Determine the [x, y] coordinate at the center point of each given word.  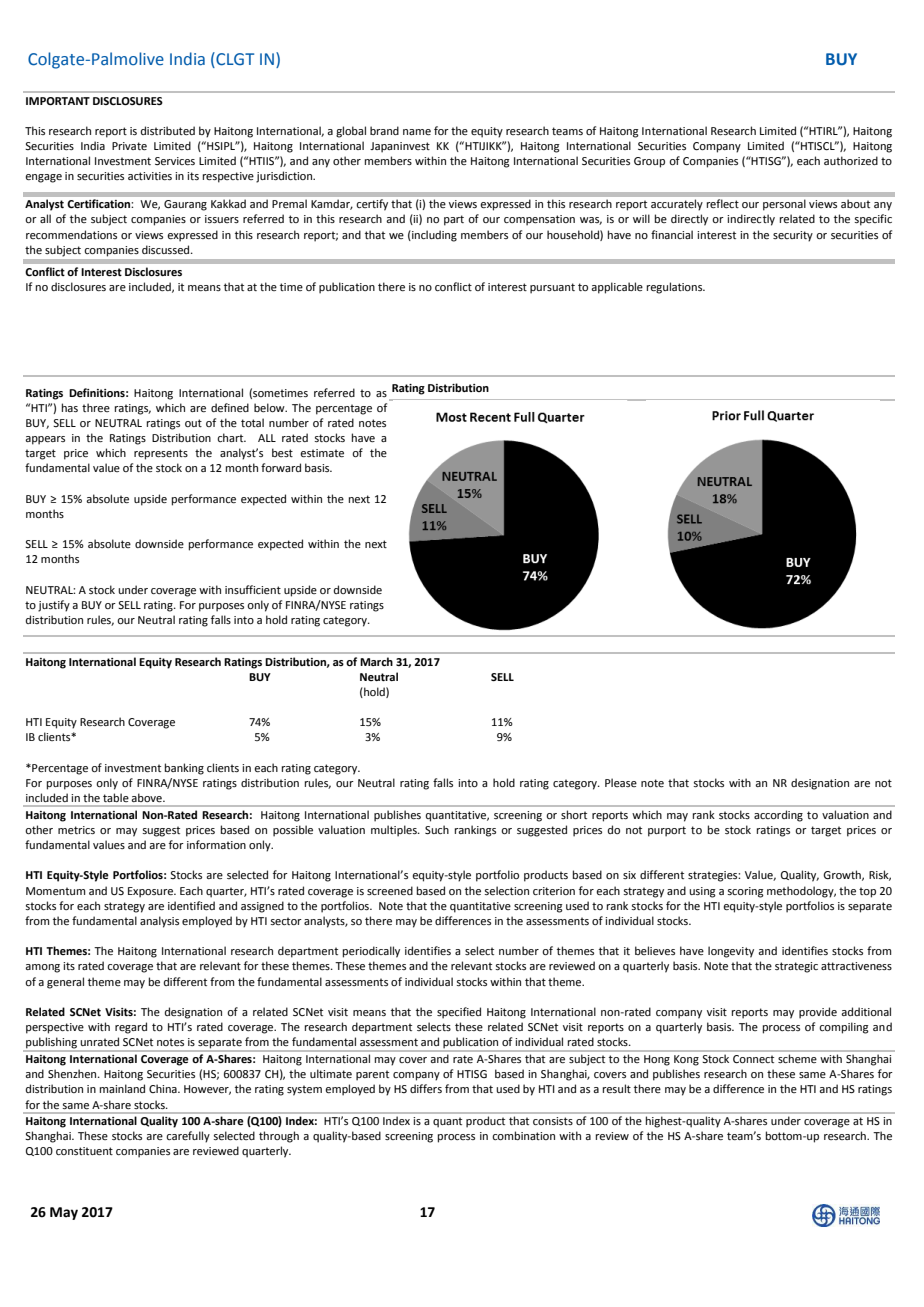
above [148, 798]
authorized [851, 160]
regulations [676, 288]
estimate [322, 453]
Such [437, 829]
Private [129, 146]
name [417, 132]
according [778, 816]
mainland [122, 1088]
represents [161, 454]
